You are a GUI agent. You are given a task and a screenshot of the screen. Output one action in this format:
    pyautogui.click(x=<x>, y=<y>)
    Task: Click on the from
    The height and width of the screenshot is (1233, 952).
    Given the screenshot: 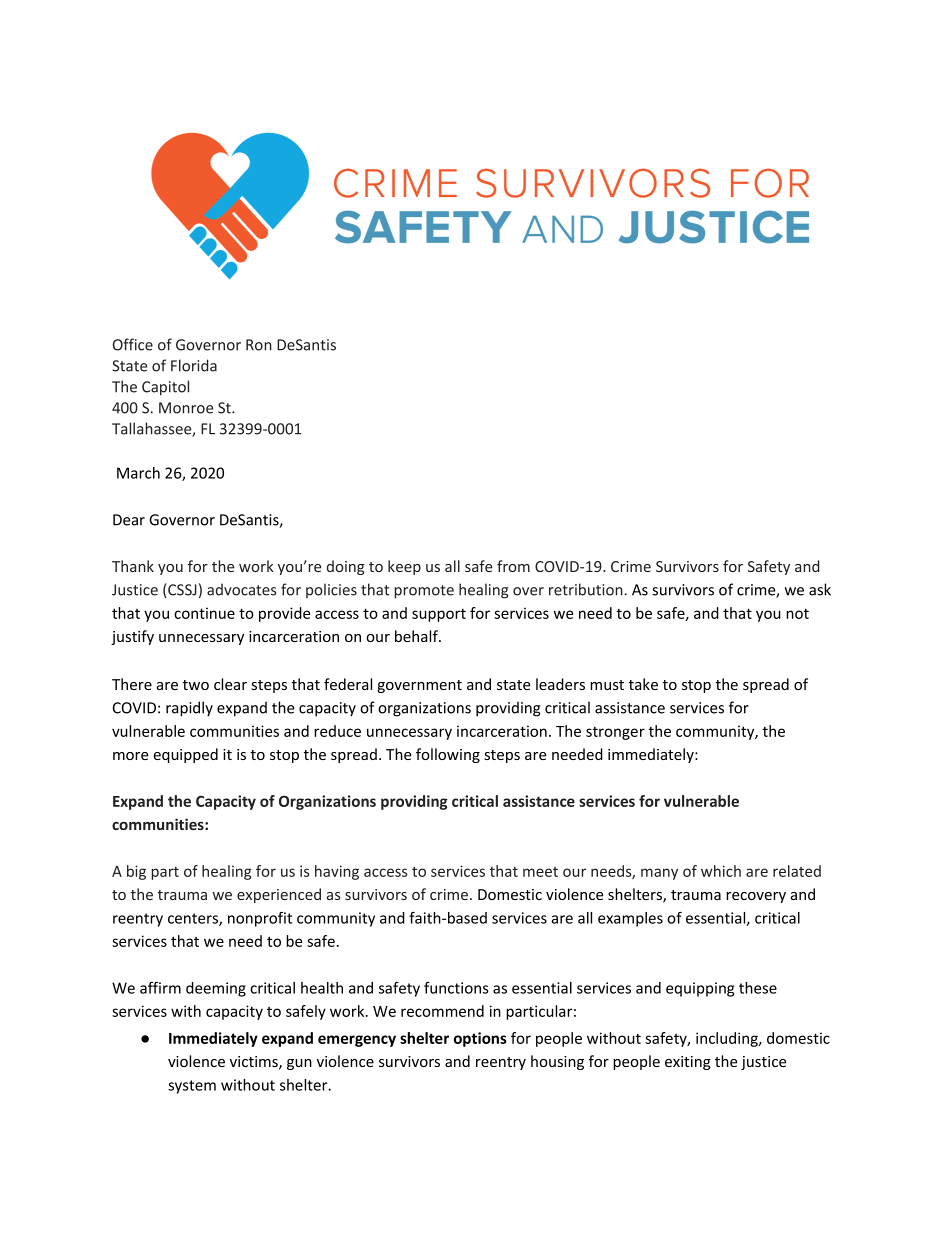 What is the action you would take?
    pyautogui.click(x=513, y=566)
